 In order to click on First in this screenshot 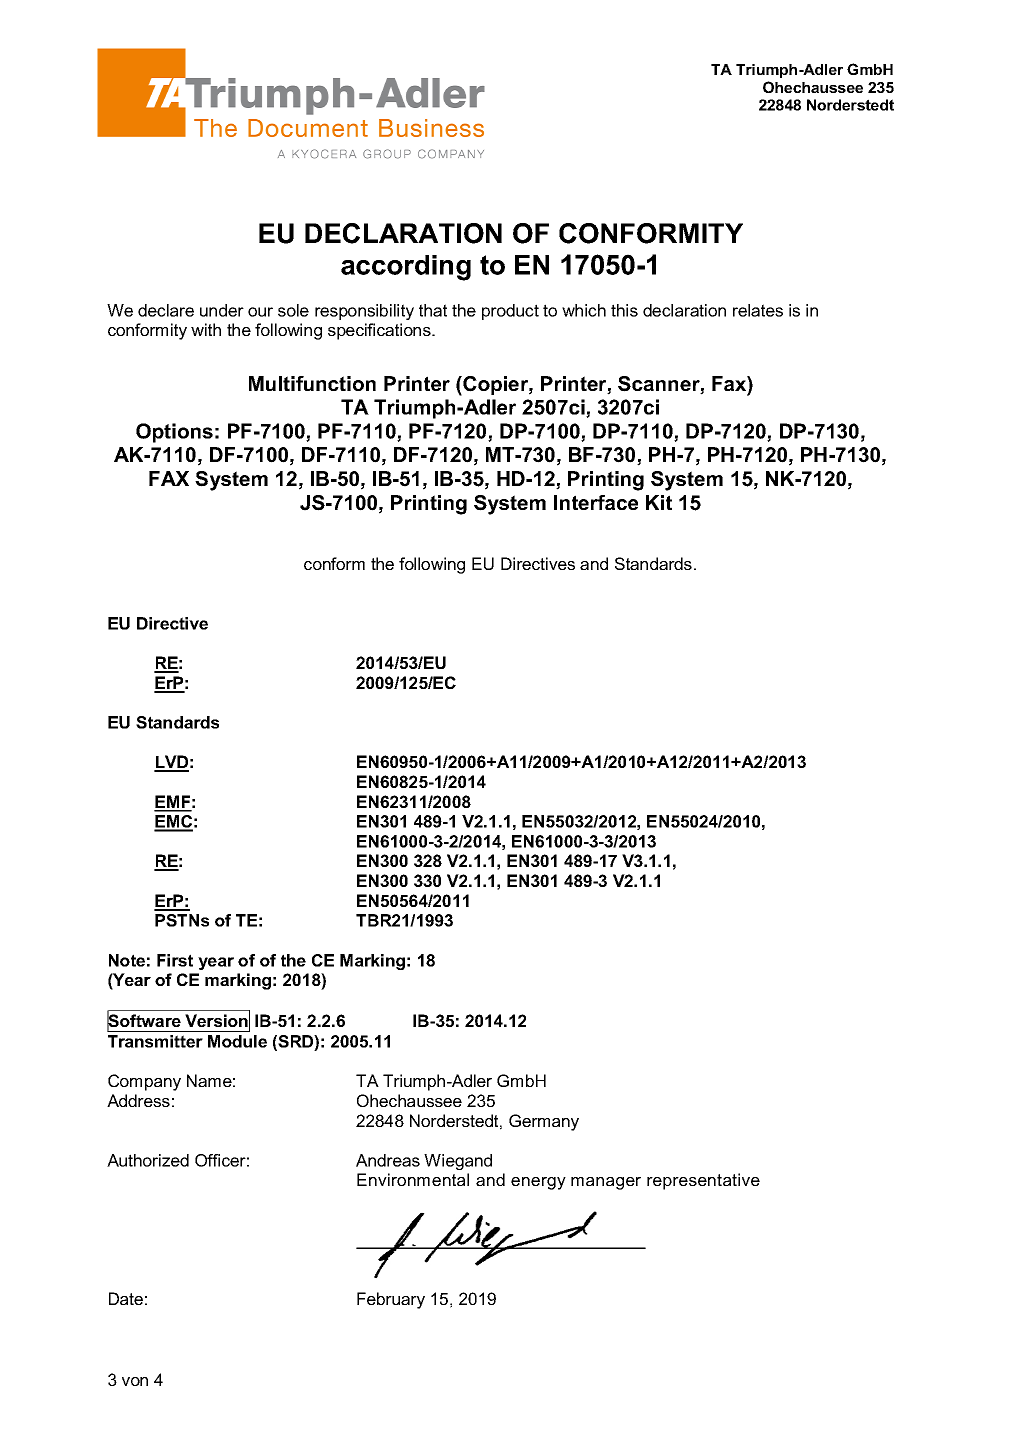, I will do `click(175, 960)`.
